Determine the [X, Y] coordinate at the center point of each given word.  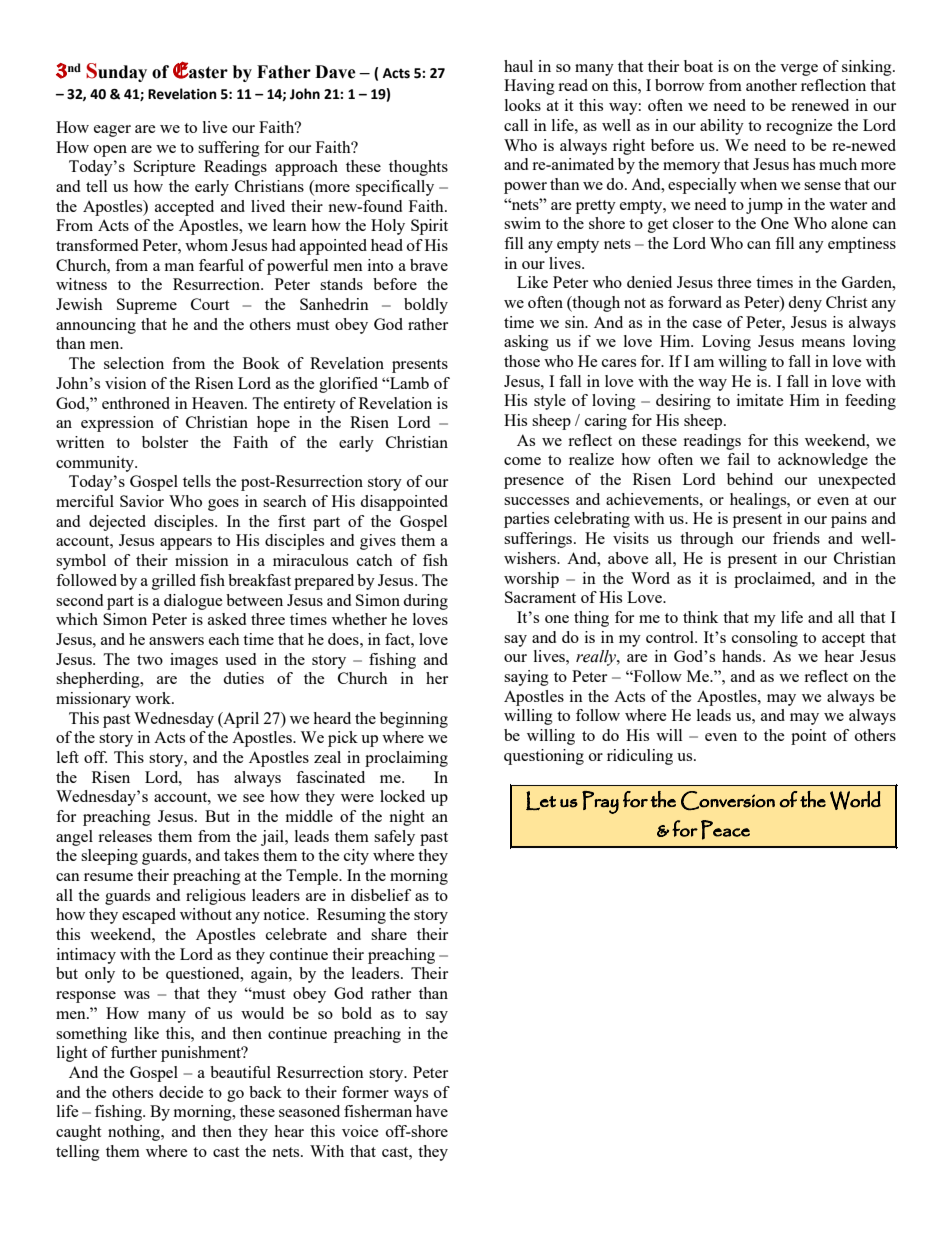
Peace [725, 830]
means [823, 343]
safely [394, 838]
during [425, 602]
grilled [174, 582]
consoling [765, 639]
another [771, 85]
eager [112, 131]
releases [125, 836]
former [365, 1092]
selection [134, 363]
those [522, 361]
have [432, 1111]
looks [523, 105]
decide [181, 1092]
